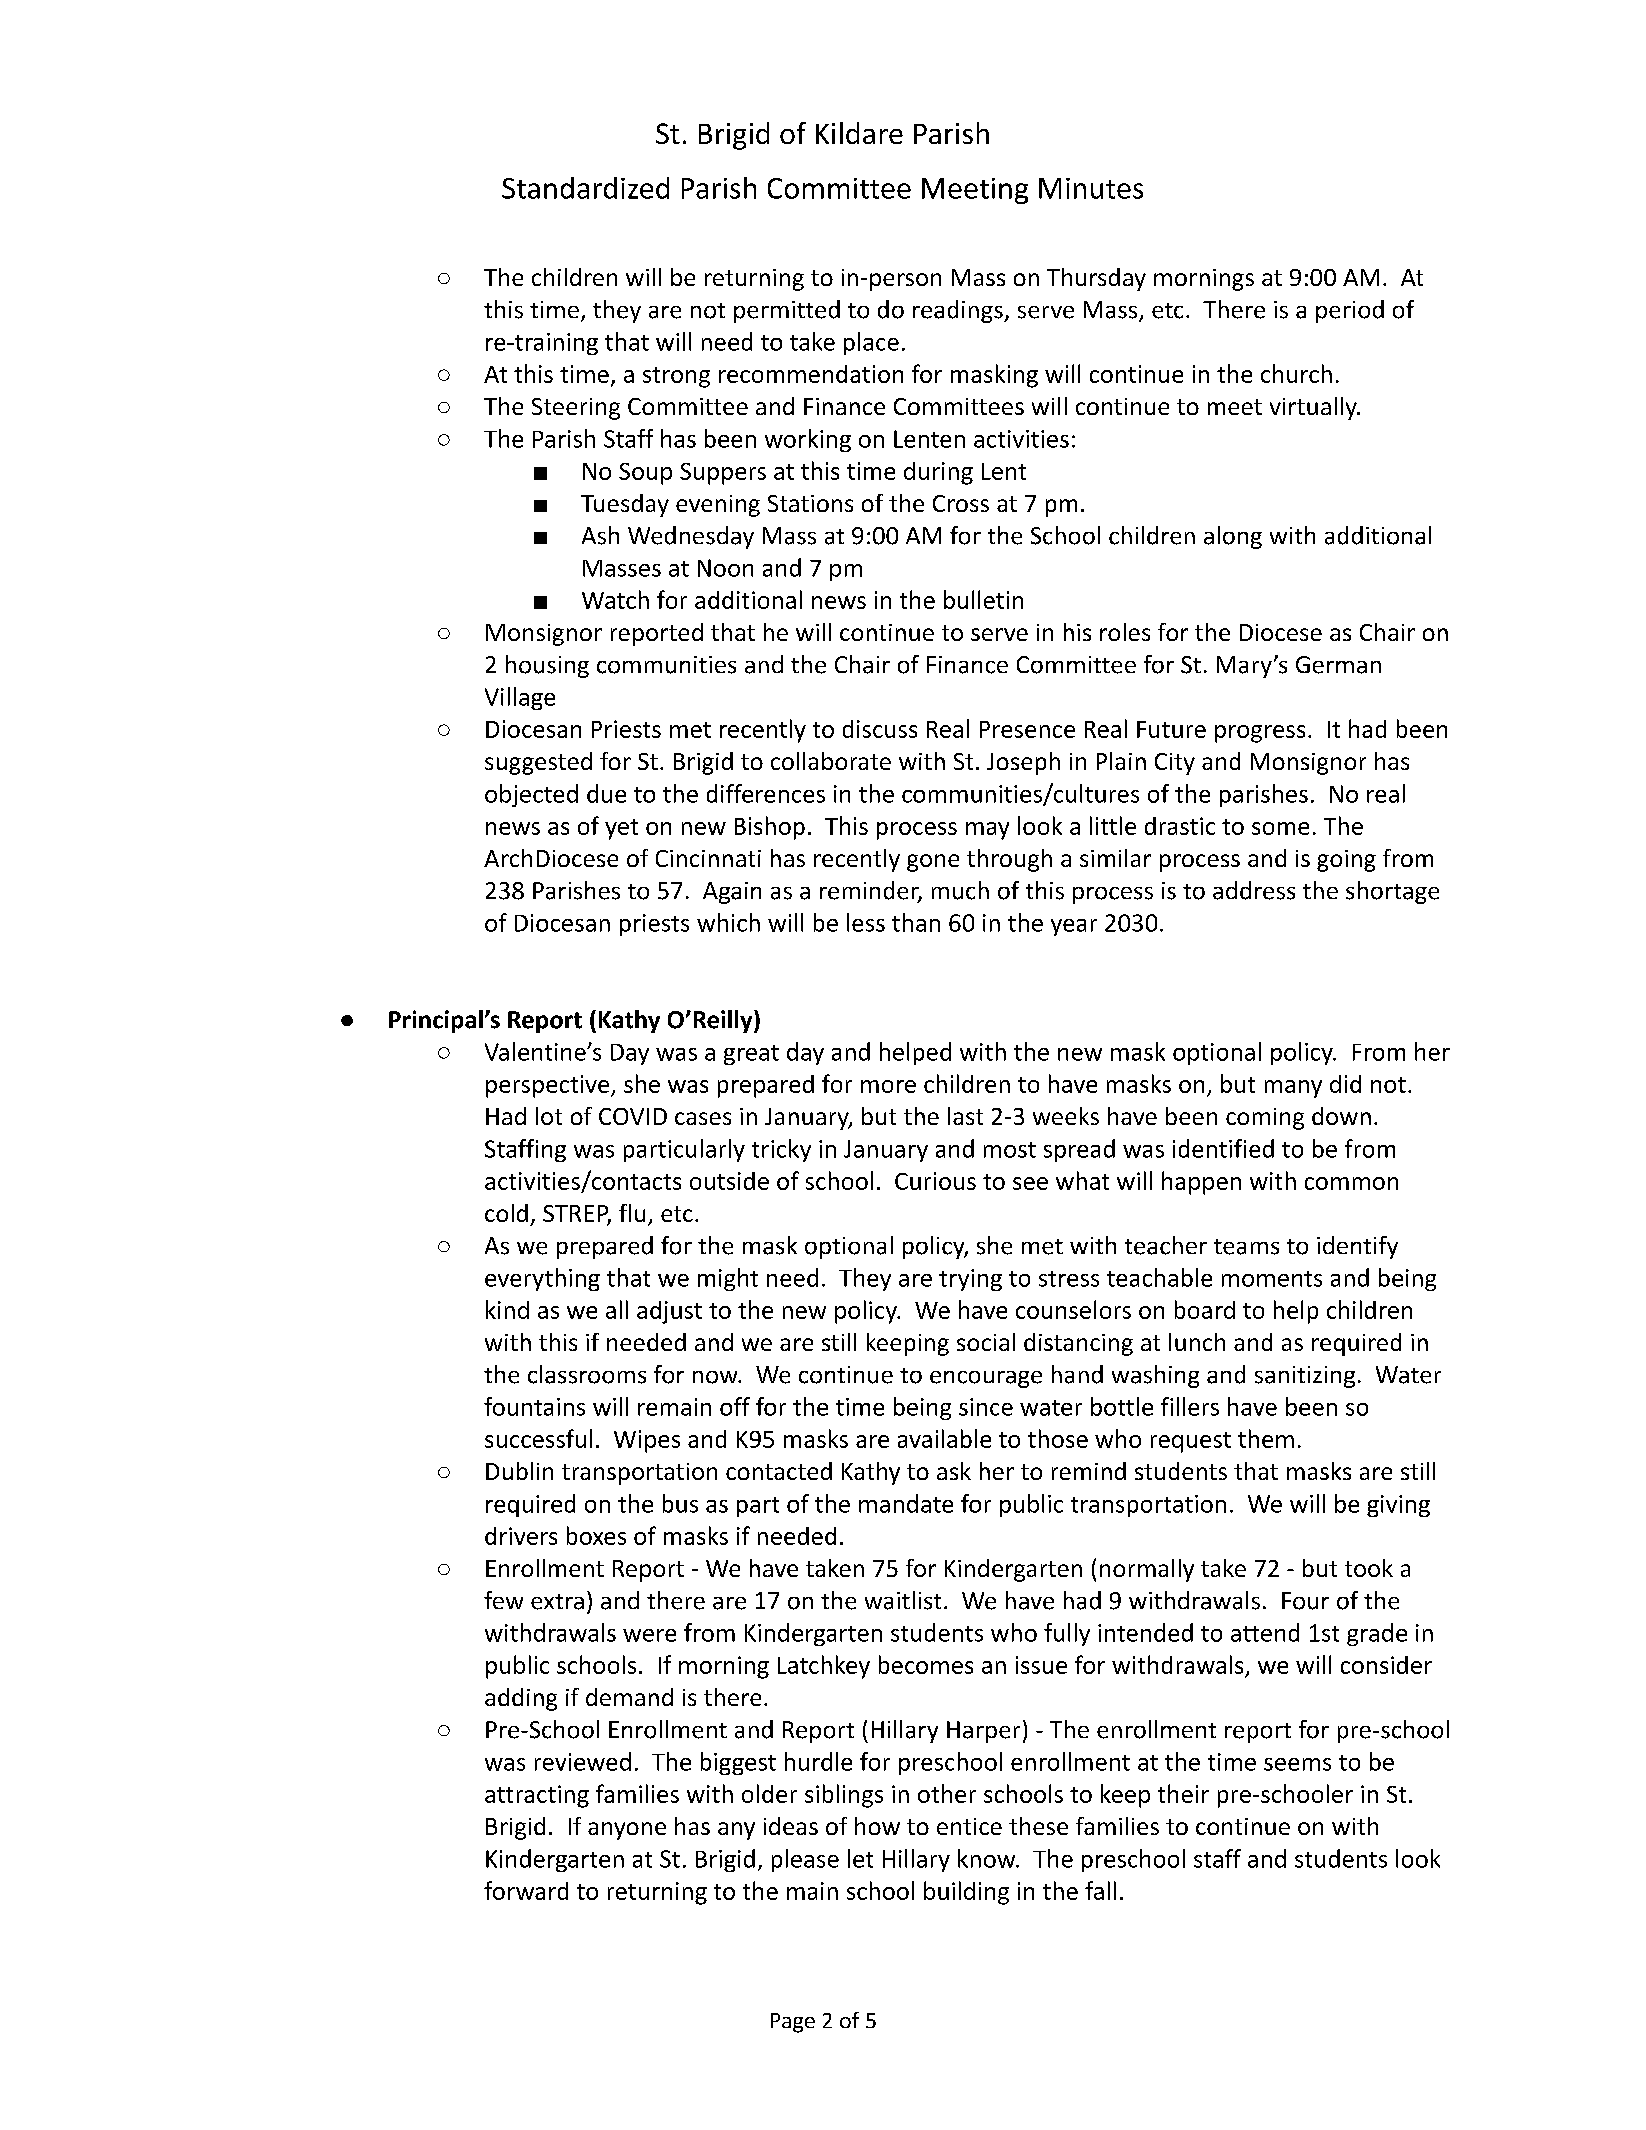  Describe the element at coordinates (1305, 1601) in the screenshot. I see `Four` at that location.
